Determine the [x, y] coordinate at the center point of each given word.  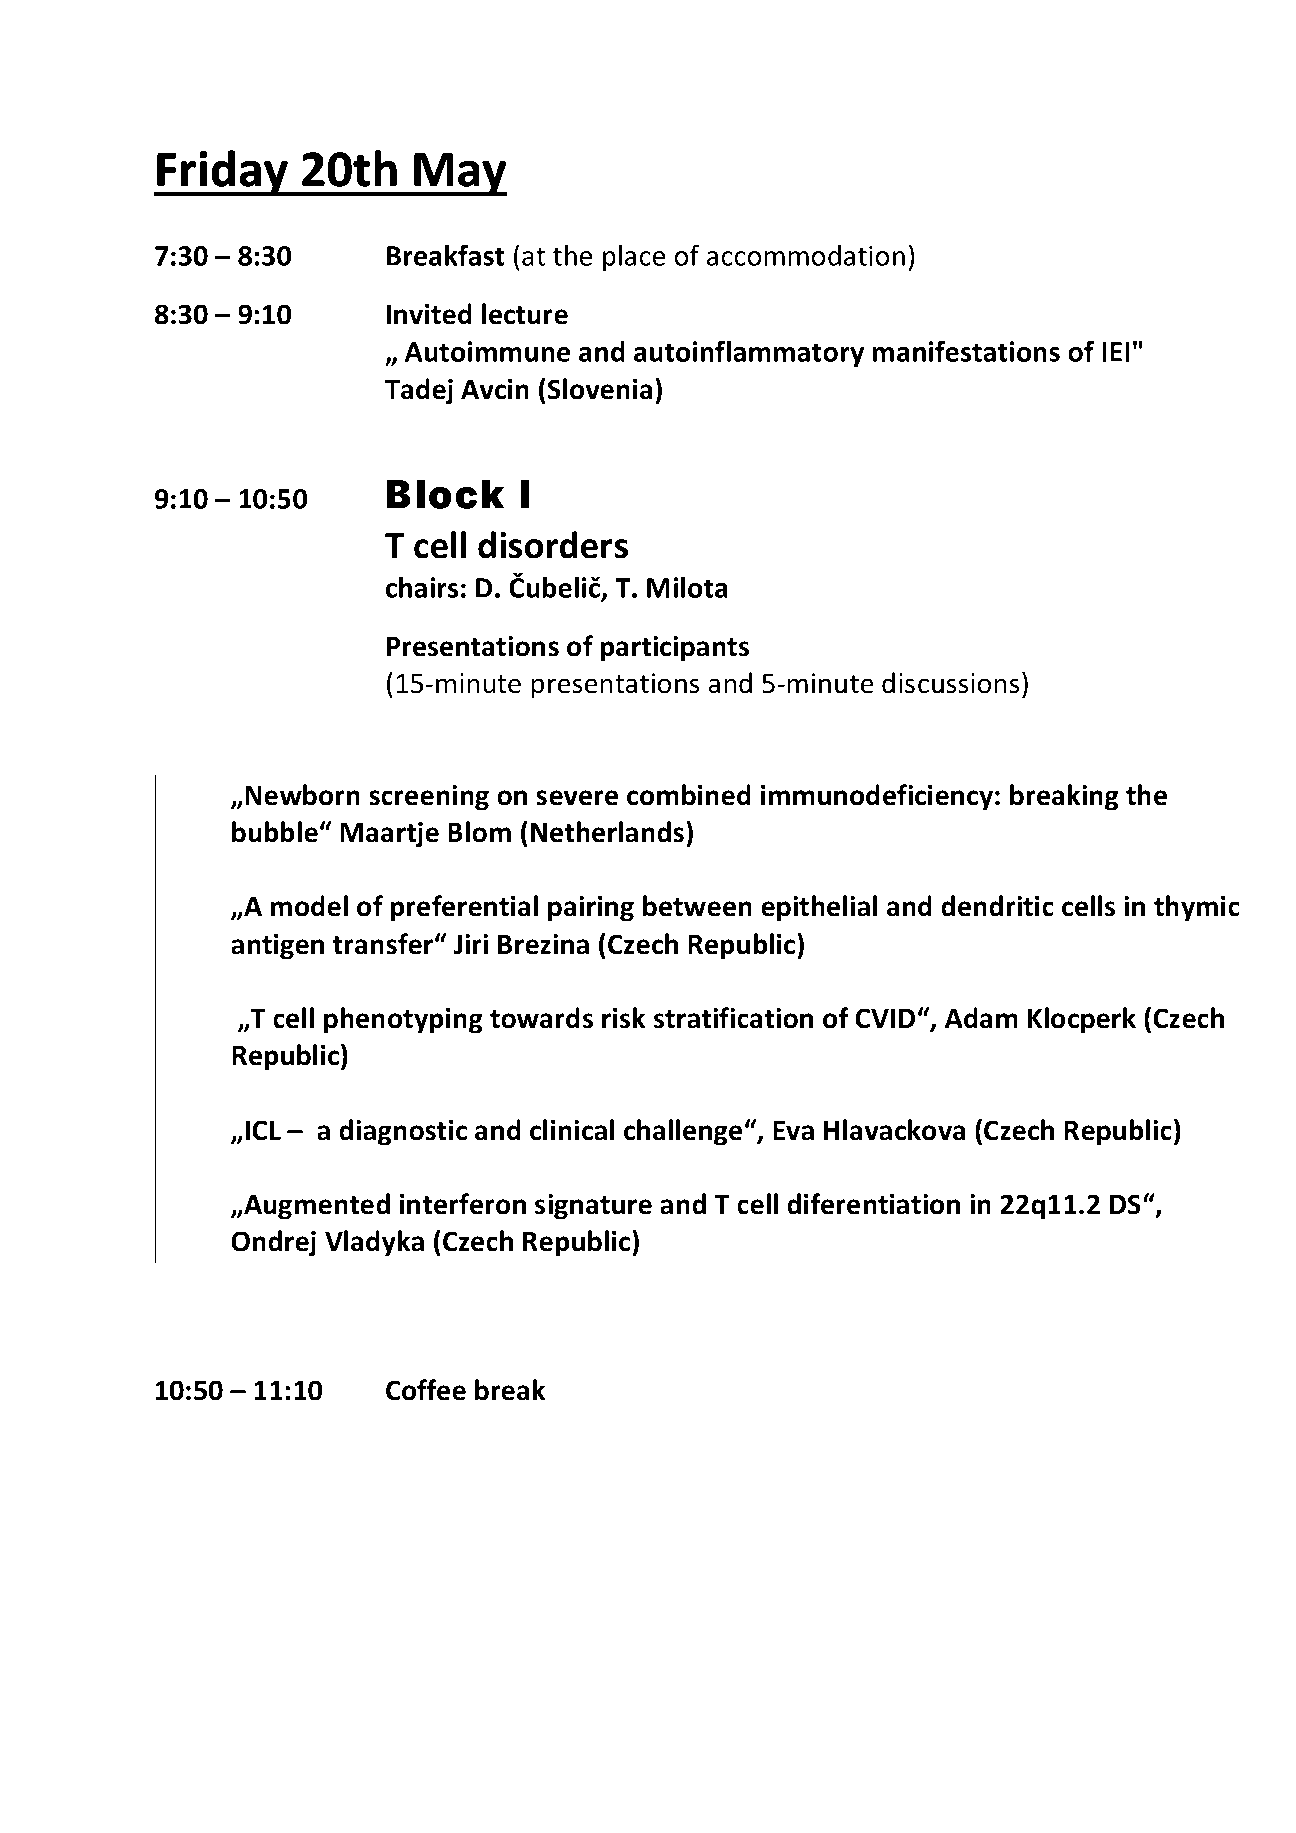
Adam [981, 1018]
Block [445, 494]
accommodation [806, 255]
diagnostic [403, 1132]
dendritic [997, 906]
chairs [422, 587]
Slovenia [600, 389]
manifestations [966, 351]
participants [675, 649]
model [309, 906]
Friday [223, 173]
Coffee [426, 1390]
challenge [683, 1132]
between [697, 906]
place [634, 258]
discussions [950, 683]
